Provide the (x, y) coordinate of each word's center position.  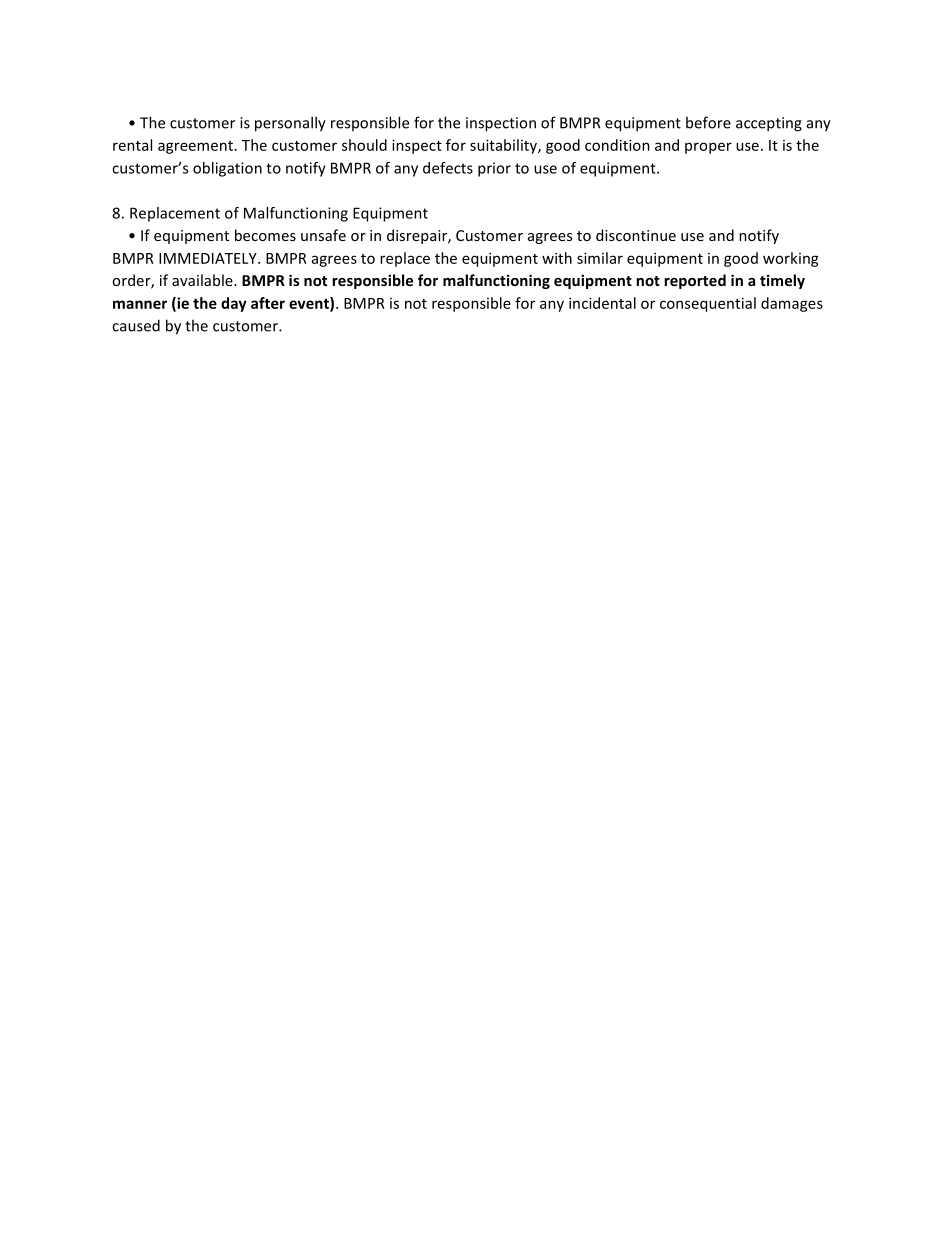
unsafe (323, 235)
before (708, 122)
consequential (708, 304)
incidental (602, 303)
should (364, 145)
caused (136, 325)
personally (290, 124)
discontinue (636, 235)
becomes (265, 235)
